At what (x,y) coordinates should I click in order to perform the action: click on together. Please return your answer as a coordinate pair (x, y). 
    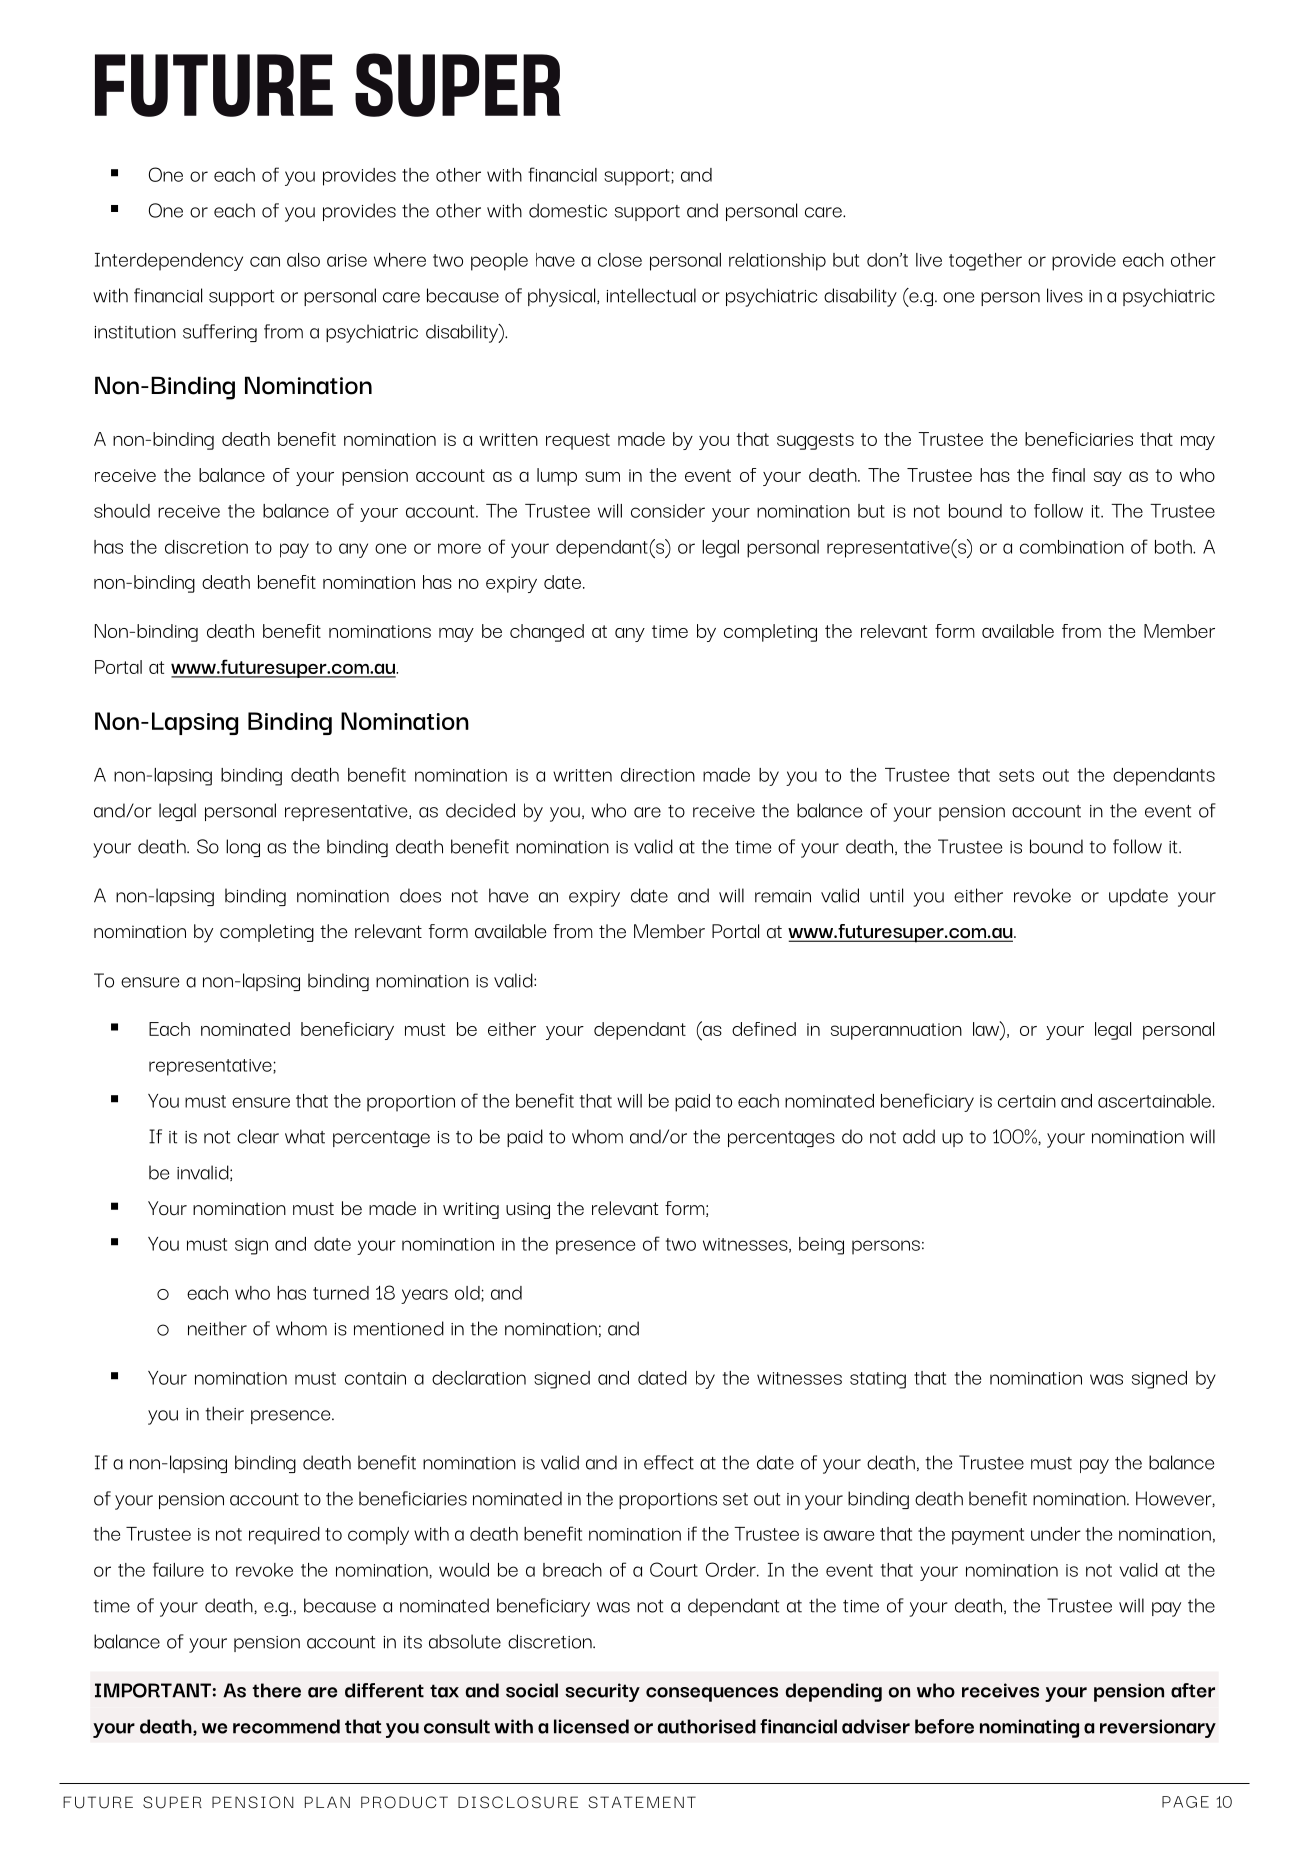
    Looking at the image, I should click on (985, 262).
